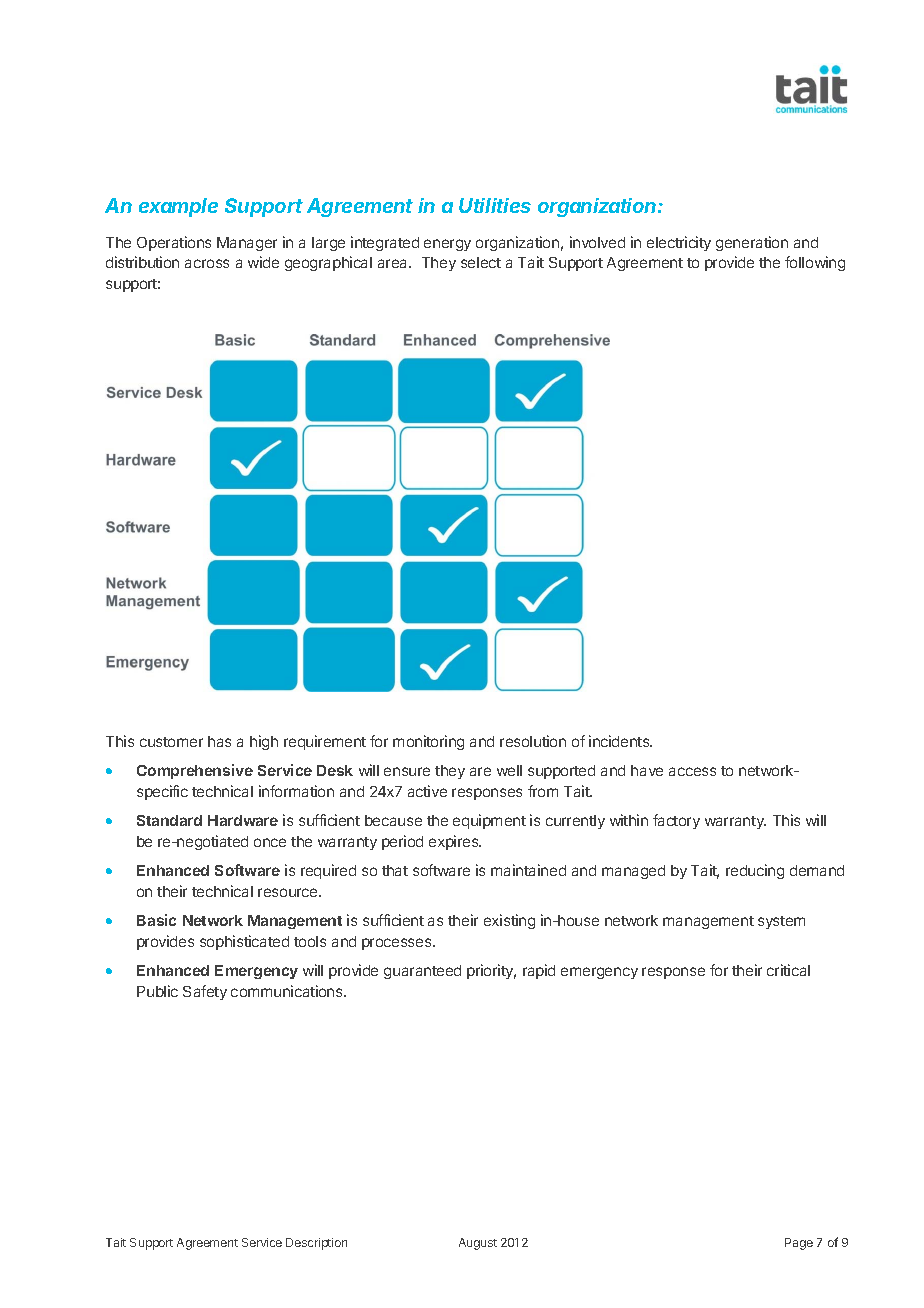 This image has height=1308, width=924. What do you see at coordinates (692, 771) in the image?
I see `access` at bounding box center [692, 771].
